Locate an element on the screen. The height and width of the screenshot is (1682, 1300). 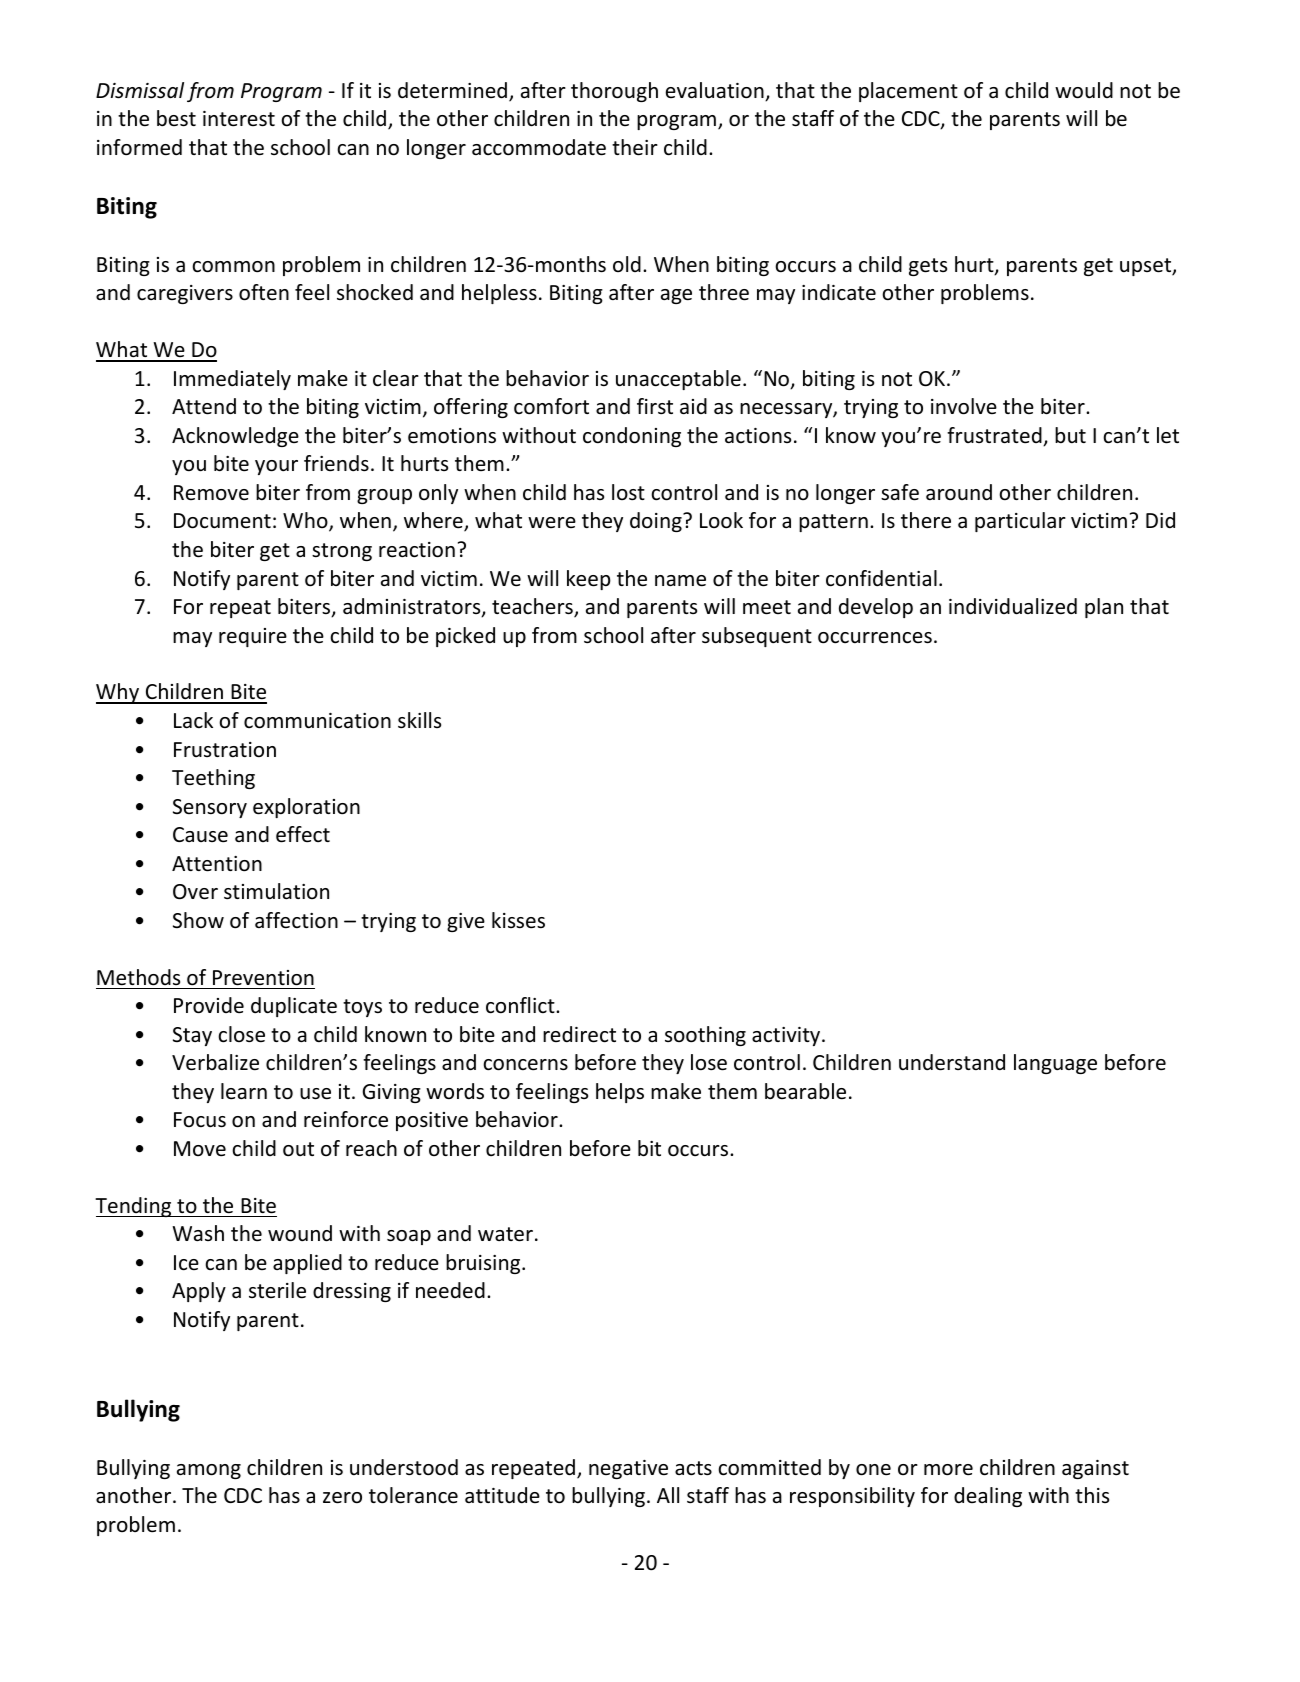
interest is located at coordinates (239, 119).
